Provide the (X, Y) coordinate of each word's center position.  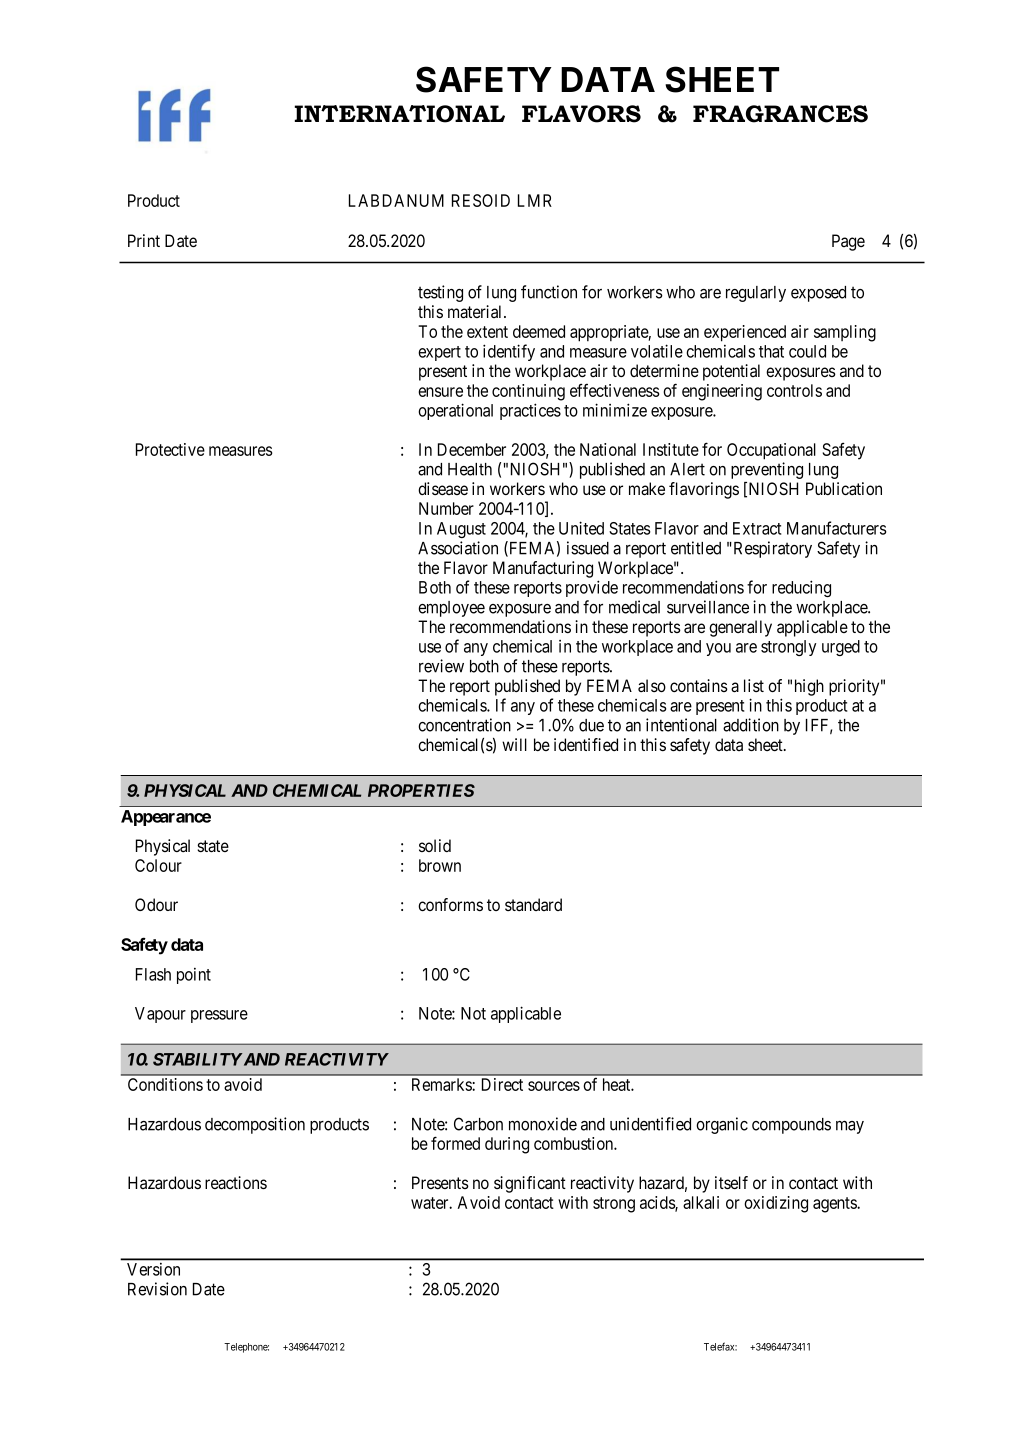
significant (530, 1184)
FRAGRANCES (780, 114)
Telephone (246, 1348)
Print (144, 240)
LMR (535, 200)
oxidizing (776, 1204)
